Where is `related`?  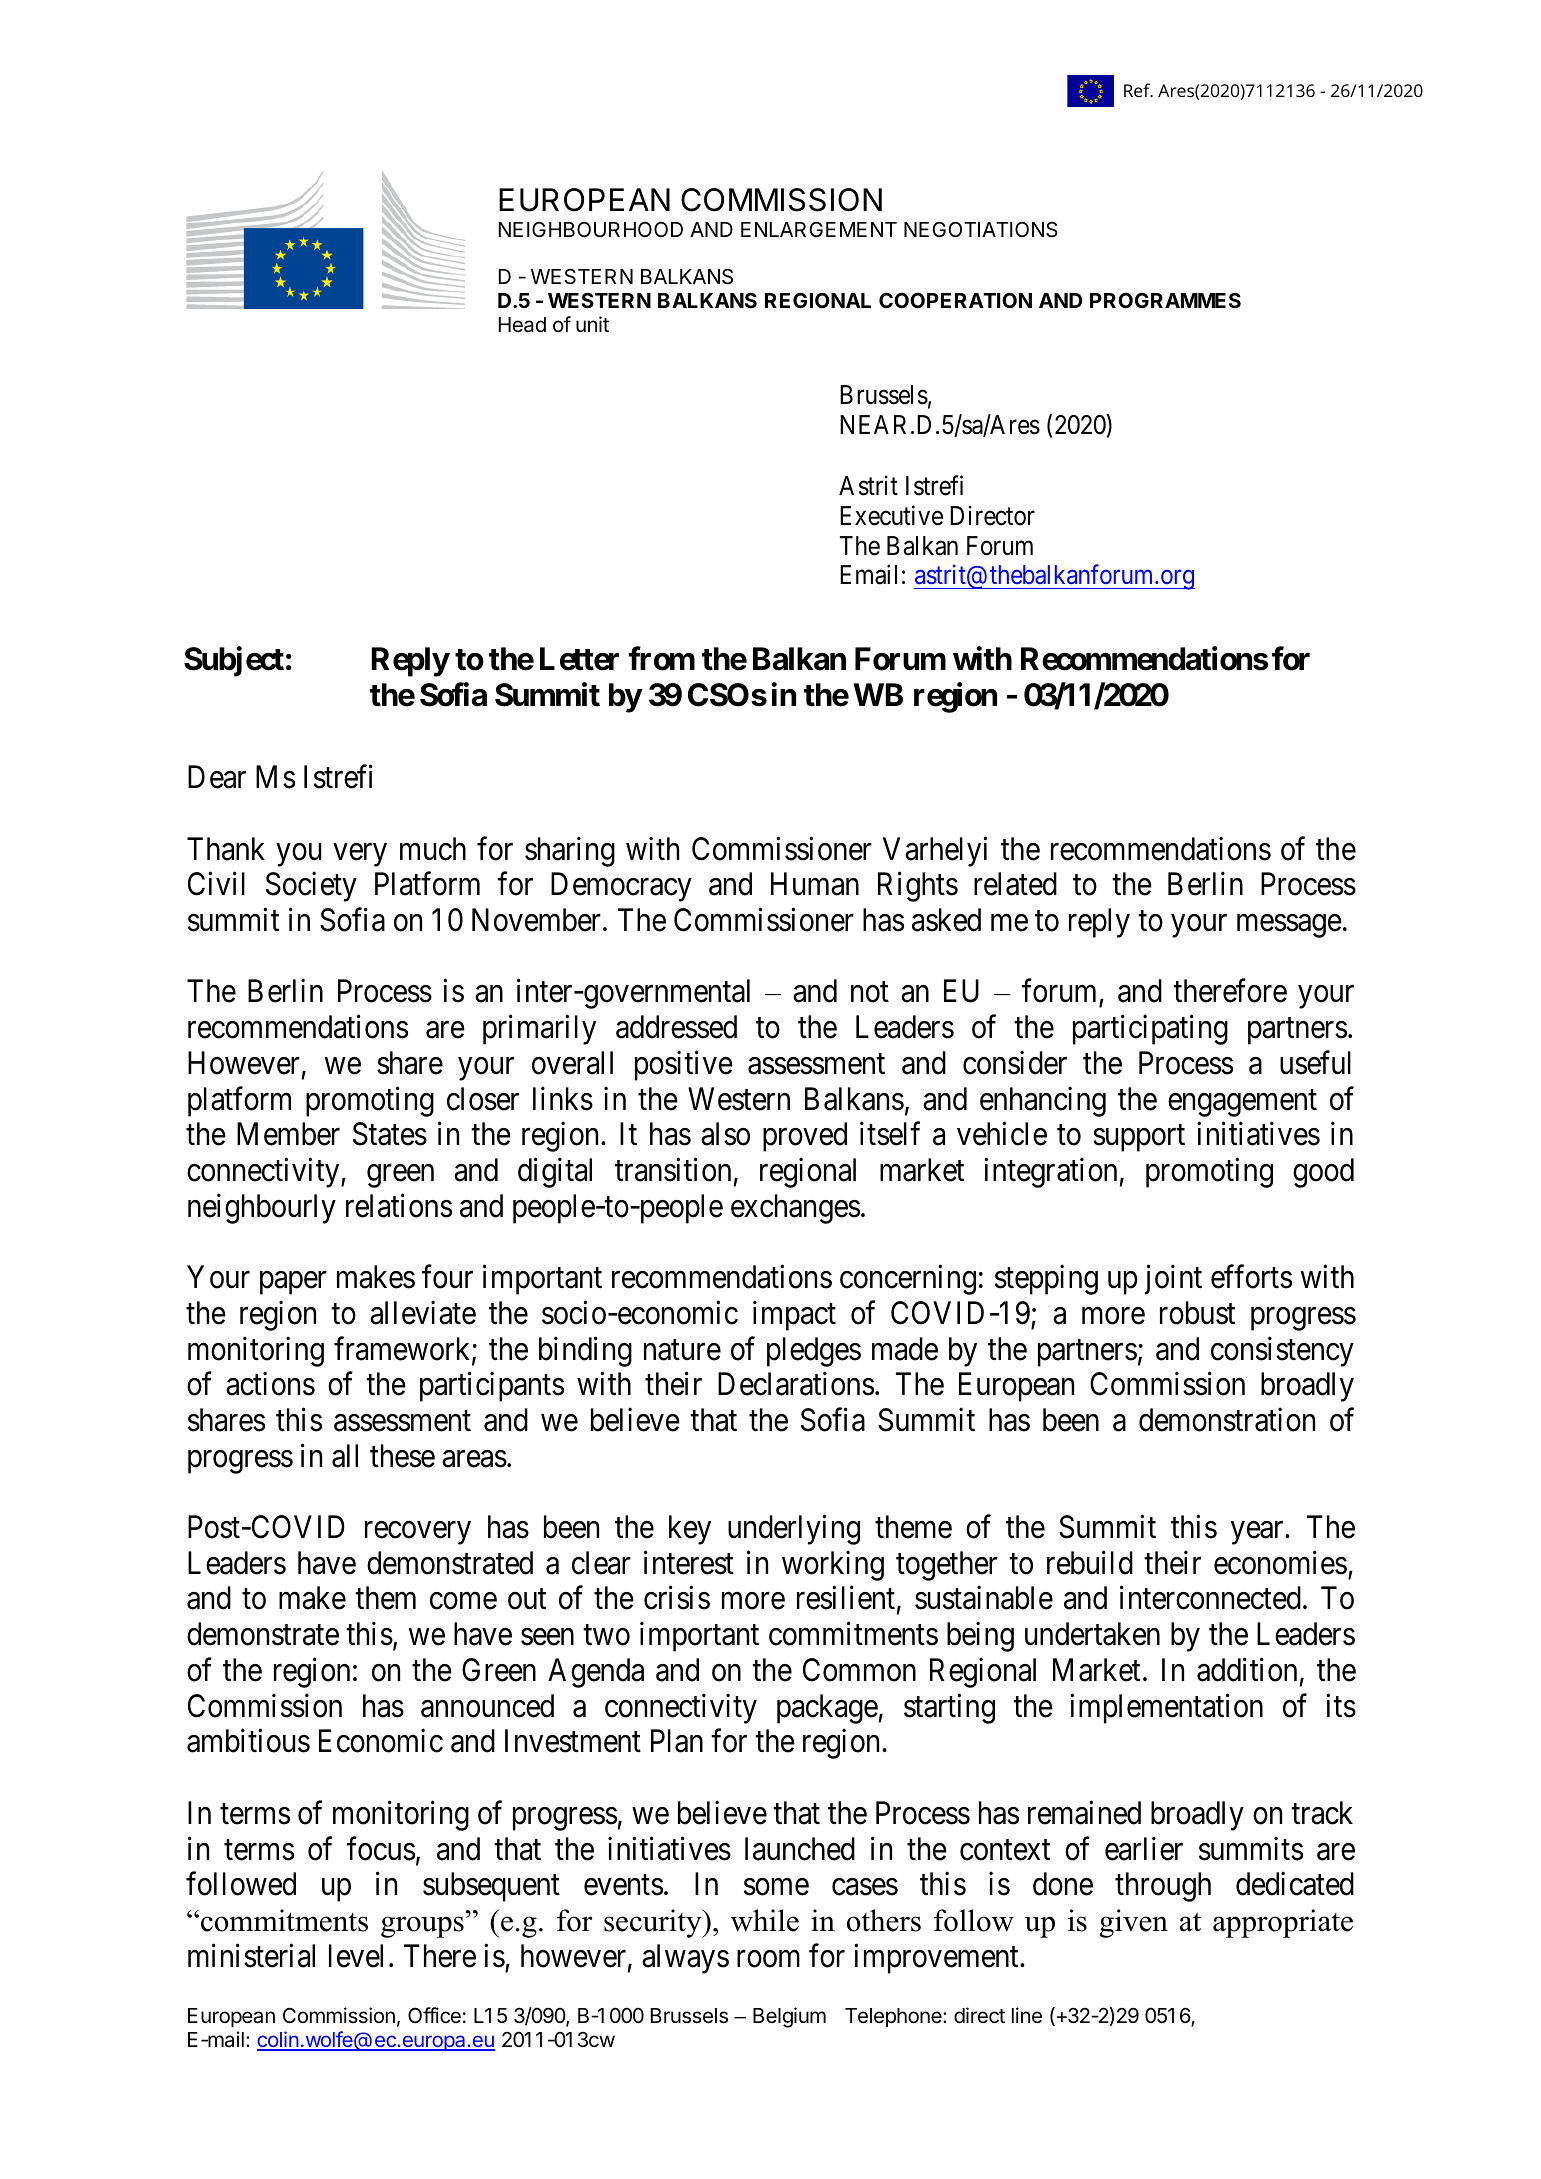 related is located at coordinates (1015, 884).
